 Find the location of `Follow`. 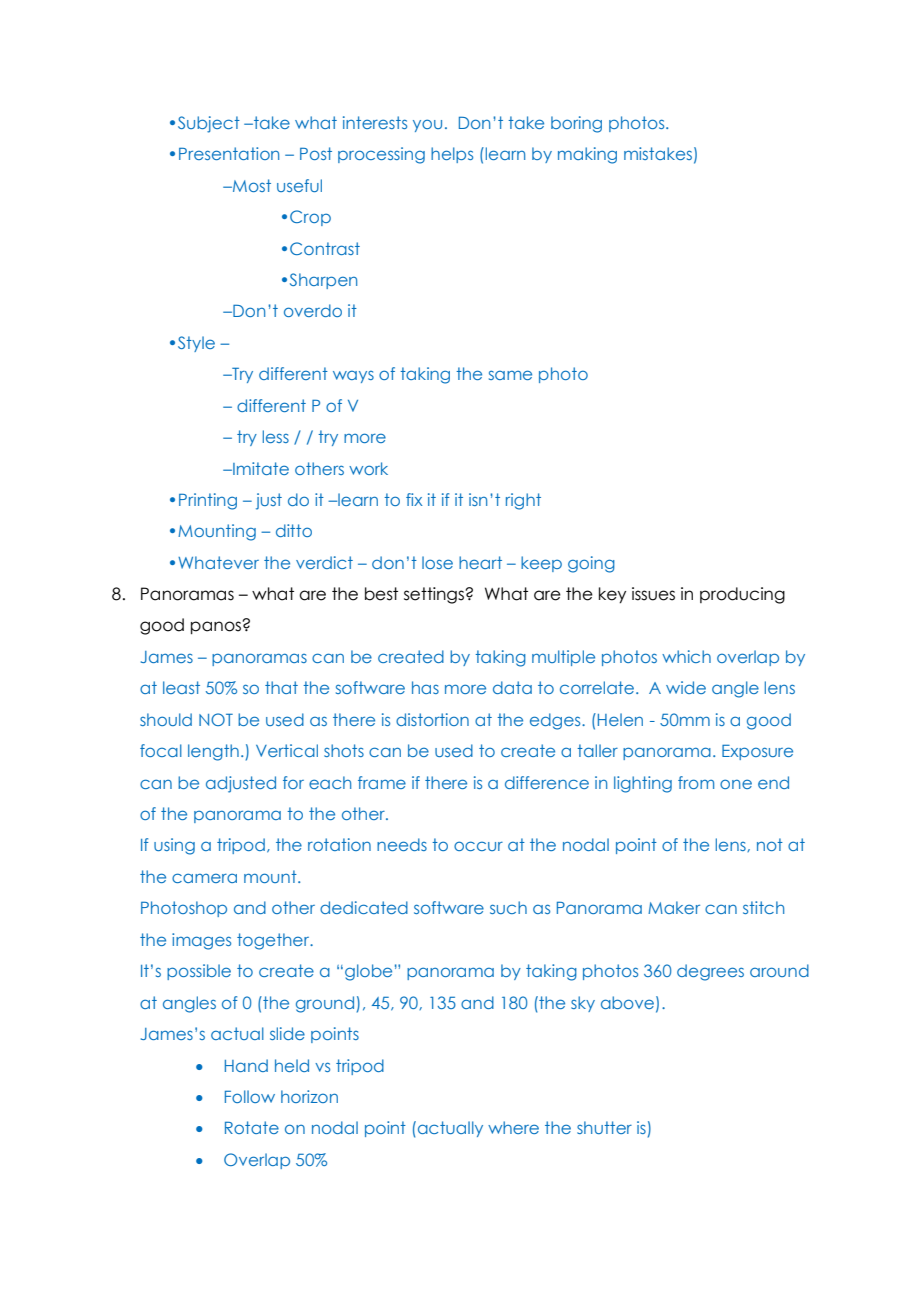

Follow is located at coordinates (250, 1096).
